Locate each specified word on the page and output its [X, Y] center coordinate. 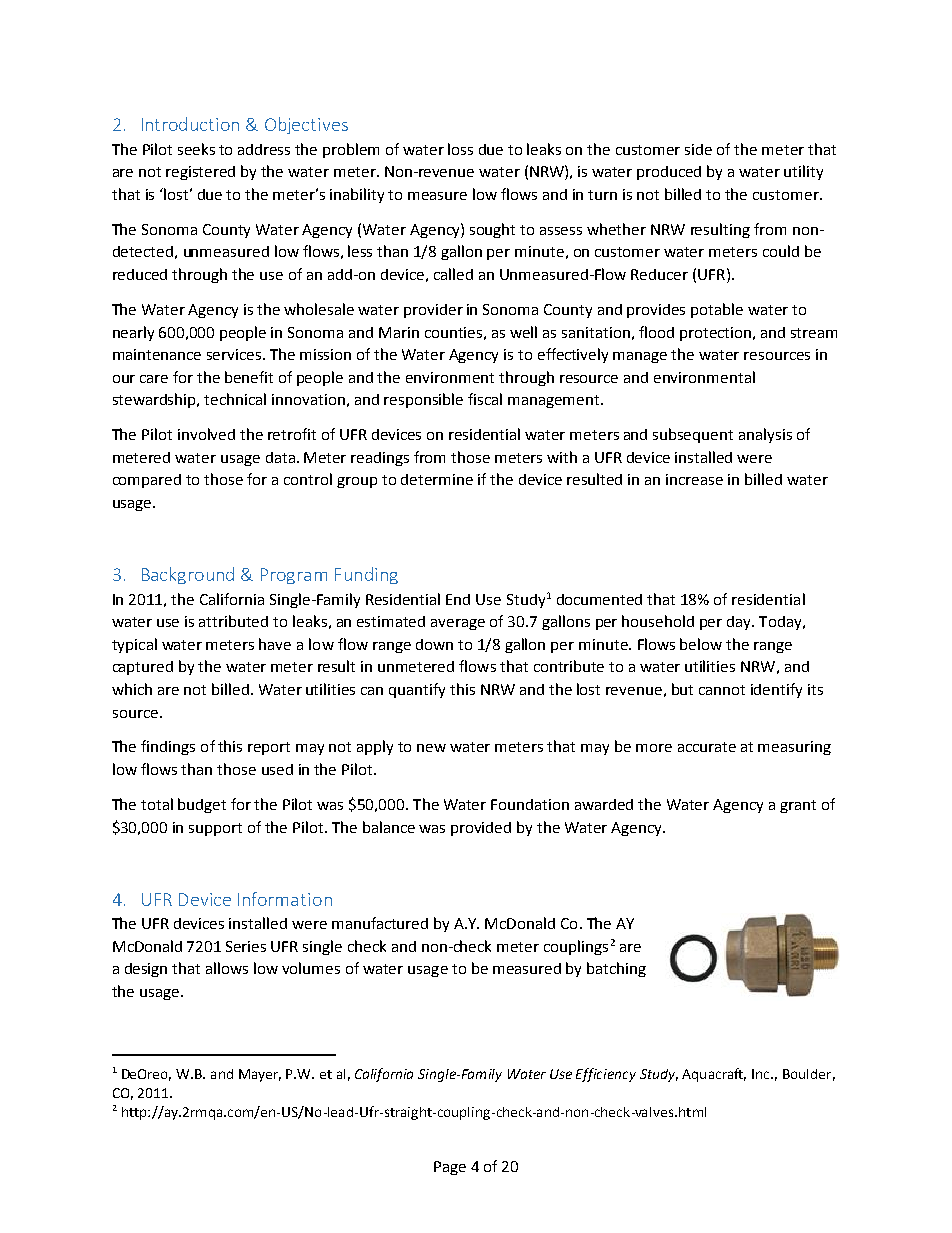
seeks [196, 149]
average [458, 624]
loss [460, 149]
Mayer [260, 1075]
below [701, 644]
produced [669, 173]
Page [450, 1168]
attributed [233, 621]
